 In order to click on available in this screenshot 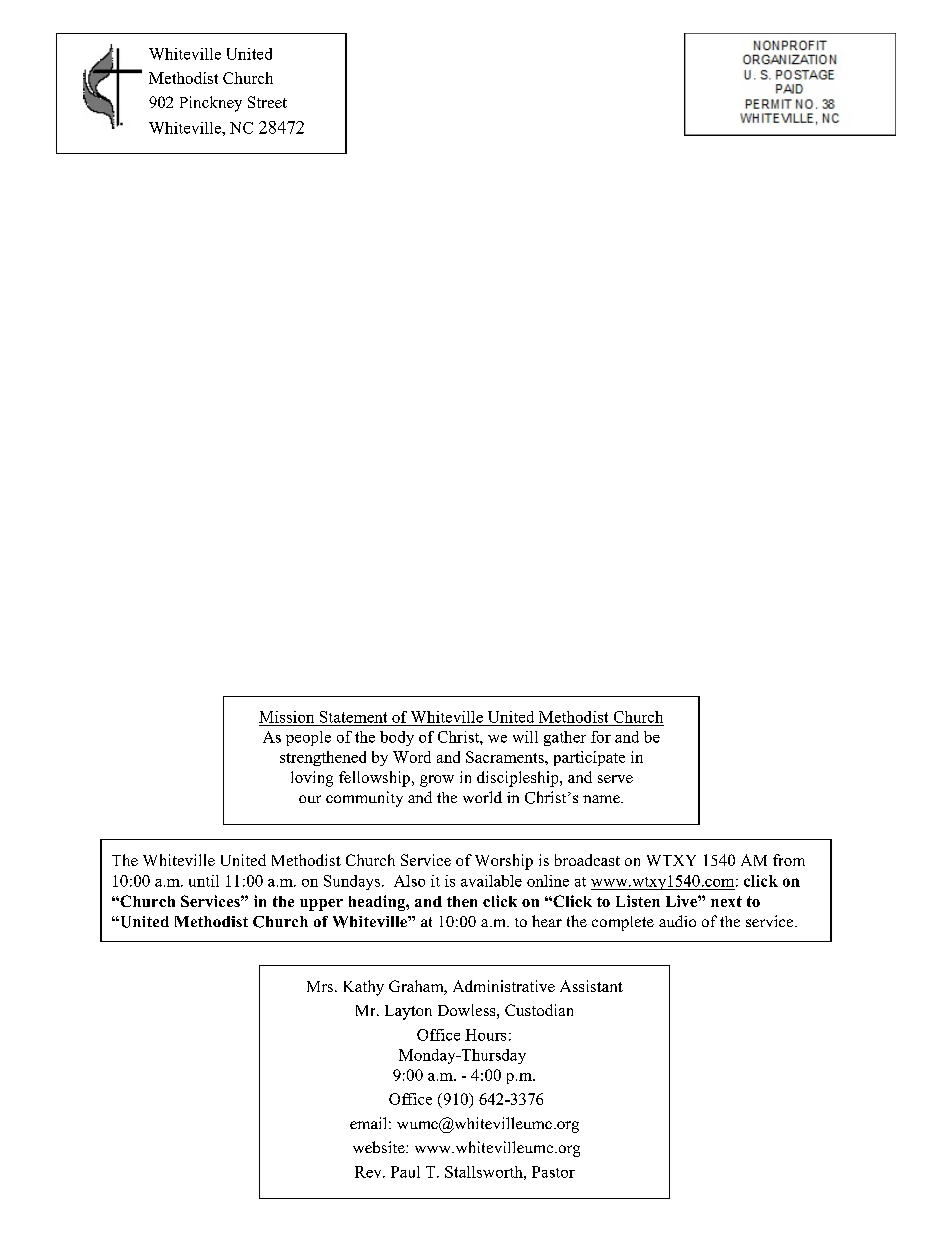, I will do `click(491, 881)`.
